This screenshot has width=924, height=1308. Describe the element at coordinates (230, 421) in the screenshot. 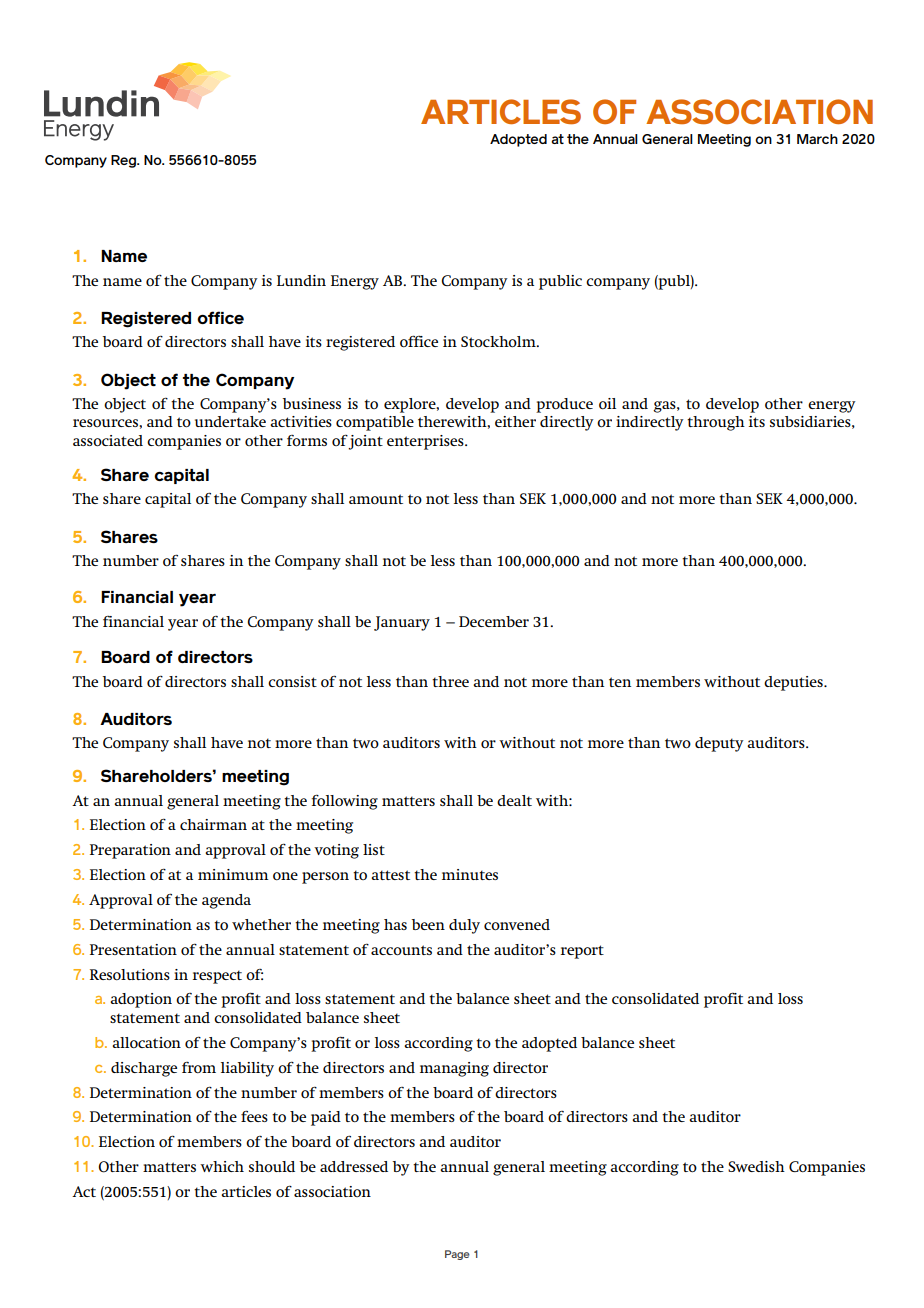

I see `undertake` at that location.
